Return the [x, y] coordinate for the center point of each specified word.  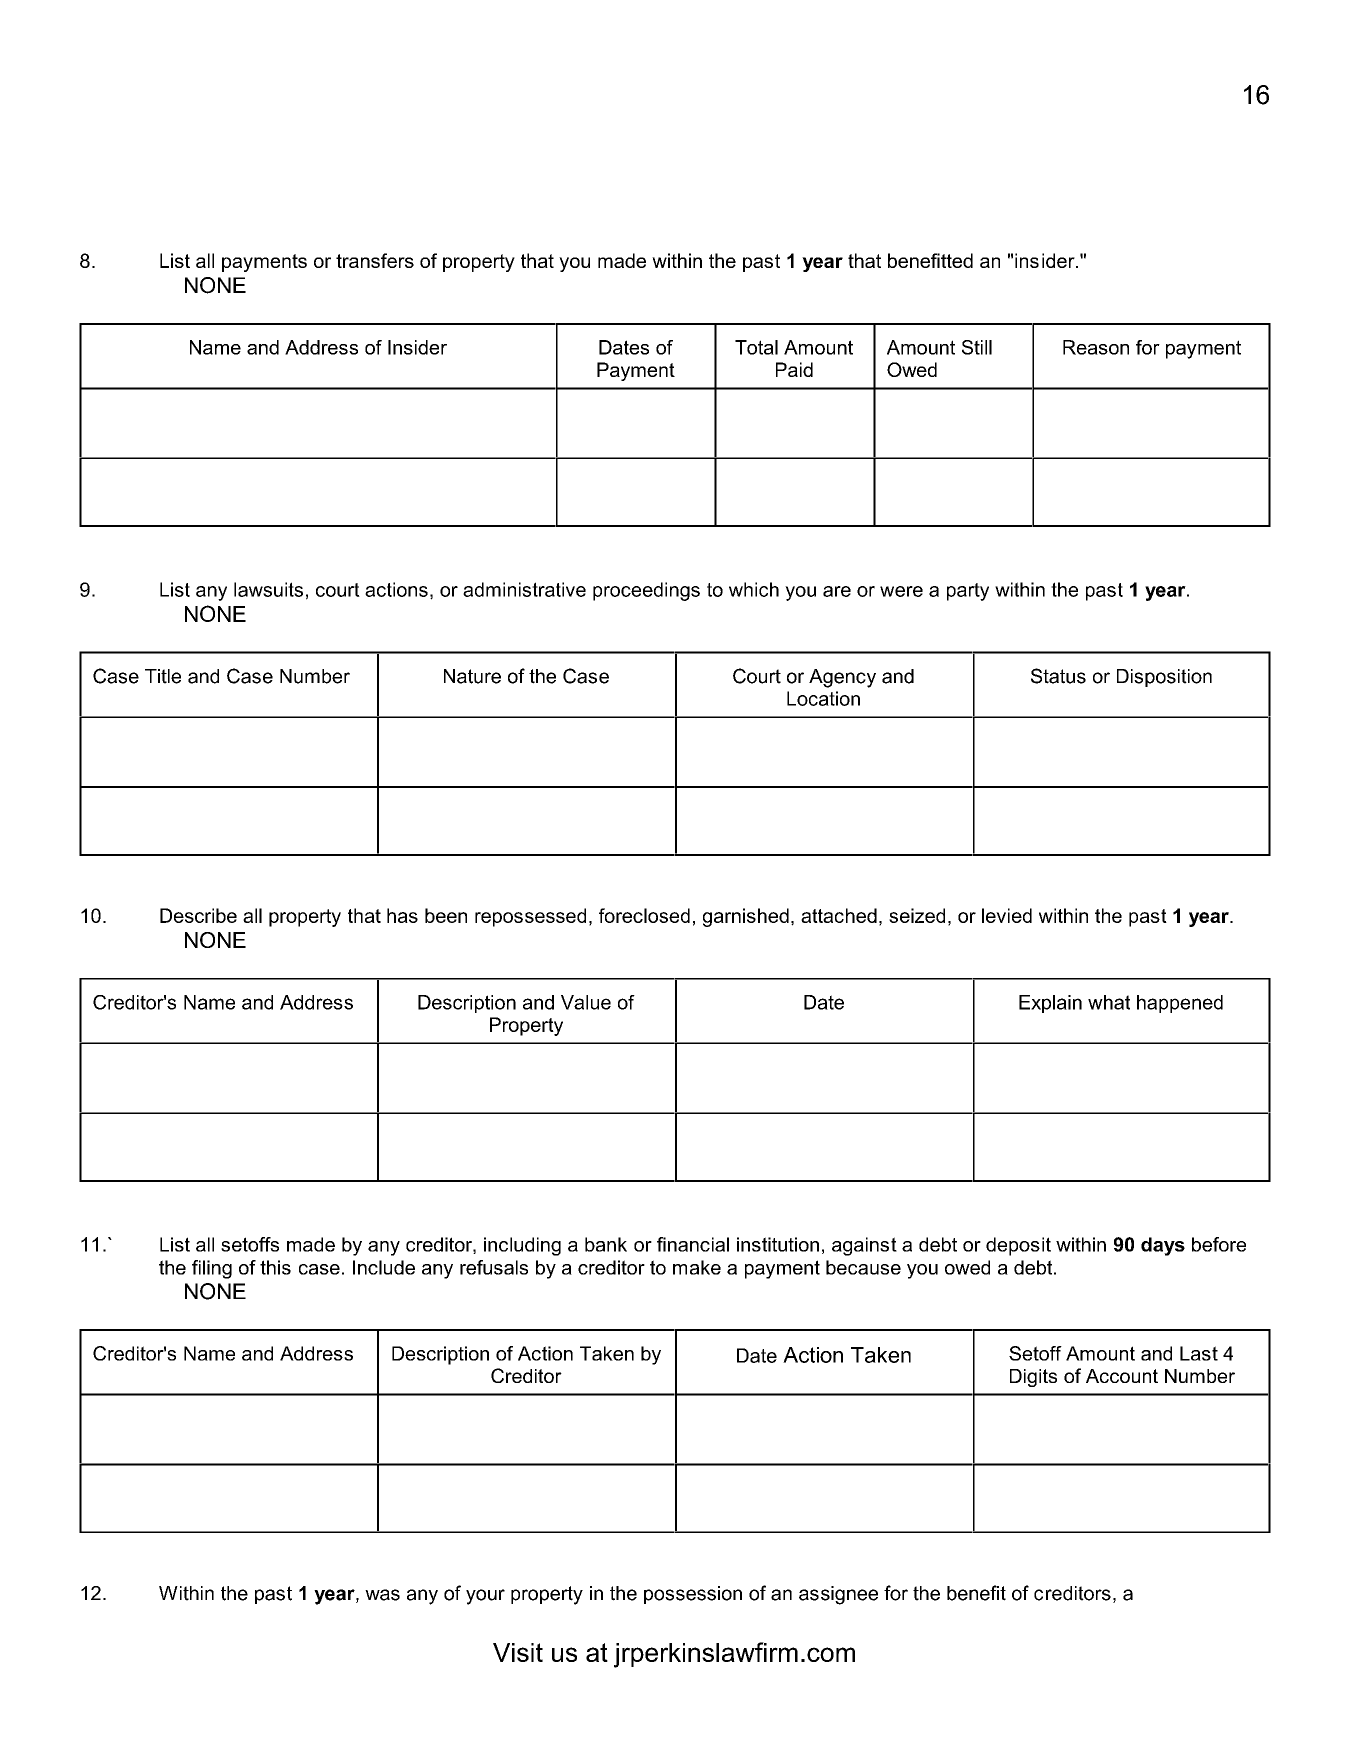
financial [693, 1244]
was [382, 1595]
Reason [1096, 347]
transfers [375, 260]
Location [823, 698]
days [1163, 1246]
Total [756, 347]
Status [1058, 676]
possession [693, 1595]
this [275, 1267]
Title [163, 676]
